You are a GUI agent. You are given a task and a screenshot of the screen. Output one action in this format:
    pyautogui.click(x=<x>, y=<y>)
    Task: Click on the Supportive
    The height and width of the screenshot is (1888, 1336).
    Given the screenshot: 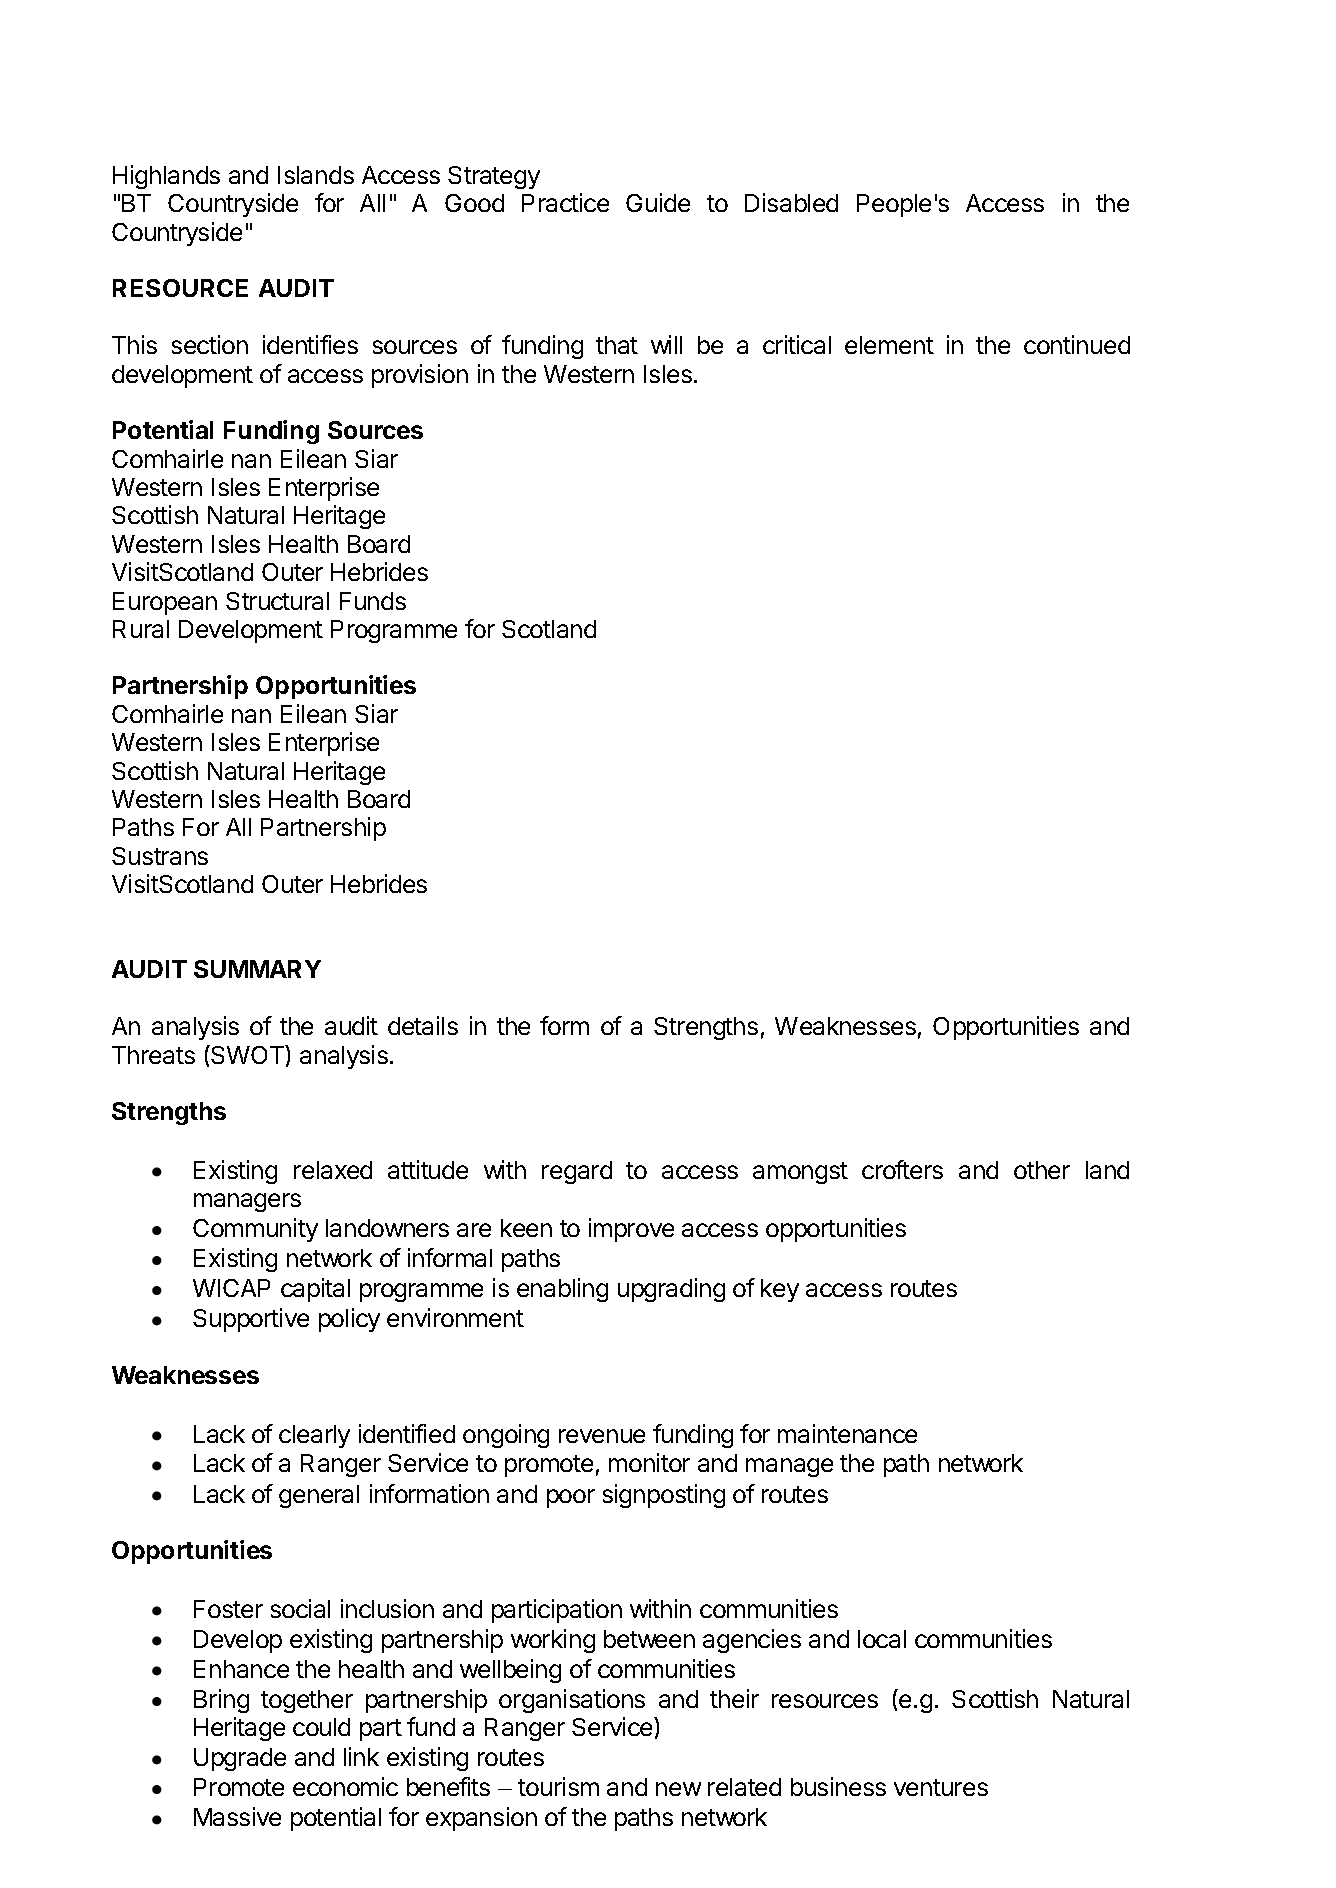 What is the action you would take?
    pyautogui.click(x=251, y=1320)
